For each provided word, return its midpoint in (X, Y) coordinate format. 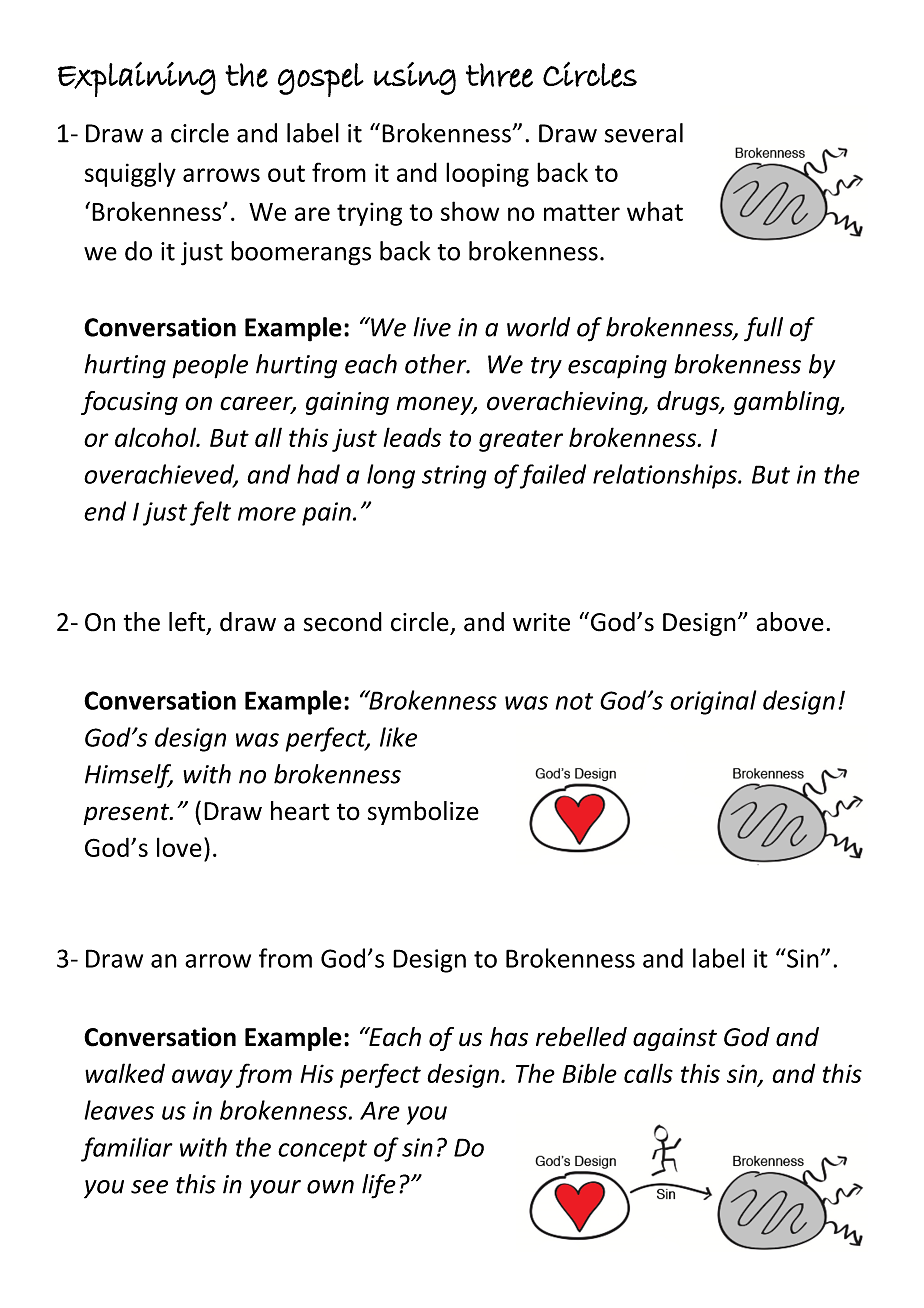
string (454, 477)
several (643, 133)
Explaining (137, 79)
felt (210, 513)
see (149, 1187)
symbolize (423, 813)
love (179, 847)
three (499, 75)
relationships (666, 476)
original (713, 702)
